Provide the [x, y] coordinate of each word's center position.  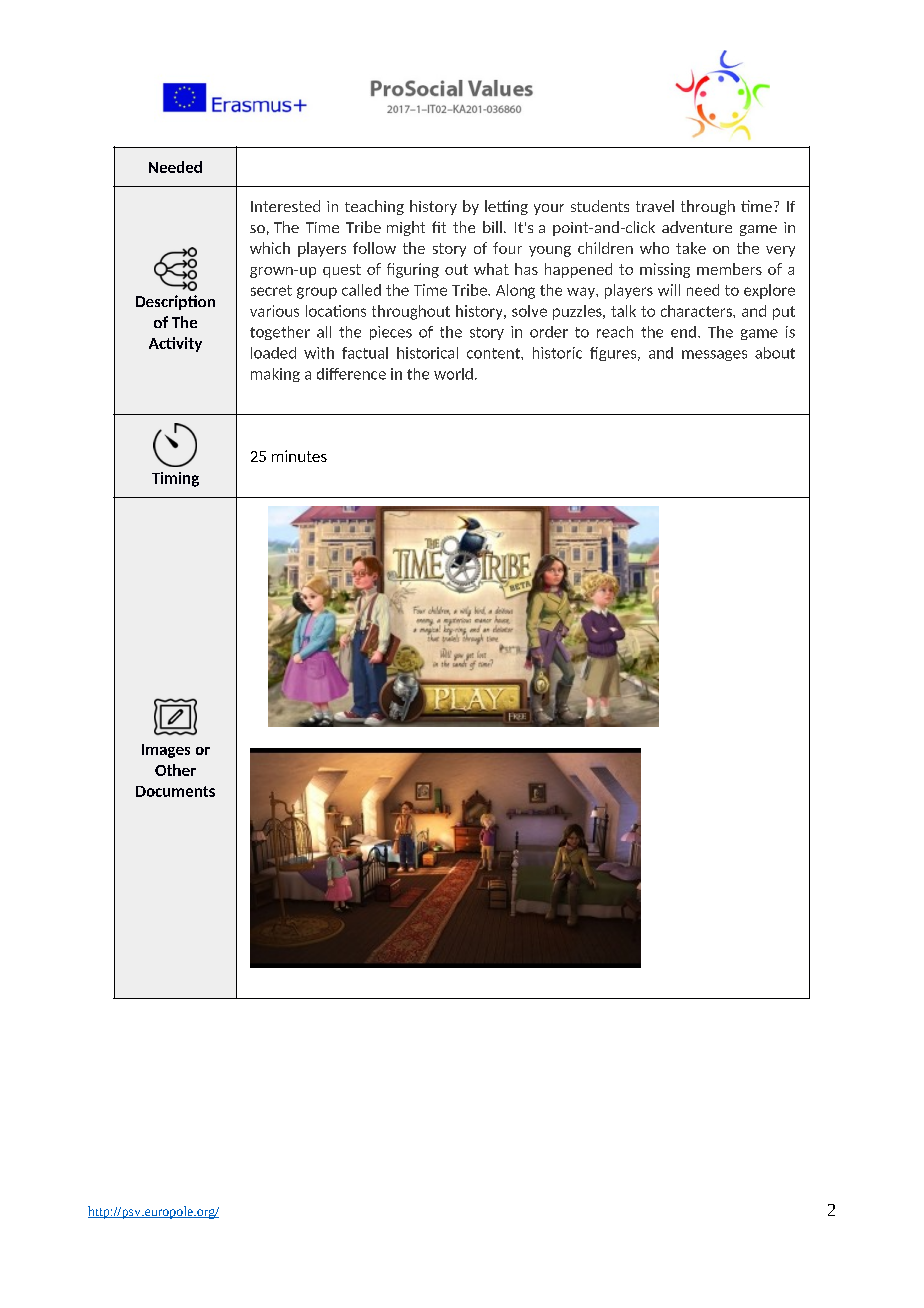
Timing [175, 479]
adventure [697, 227]
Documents [175, 791]
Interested [285, 206]
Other [175, 770]
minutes [299, 456]
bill [492, 227]
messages [714, 355]
